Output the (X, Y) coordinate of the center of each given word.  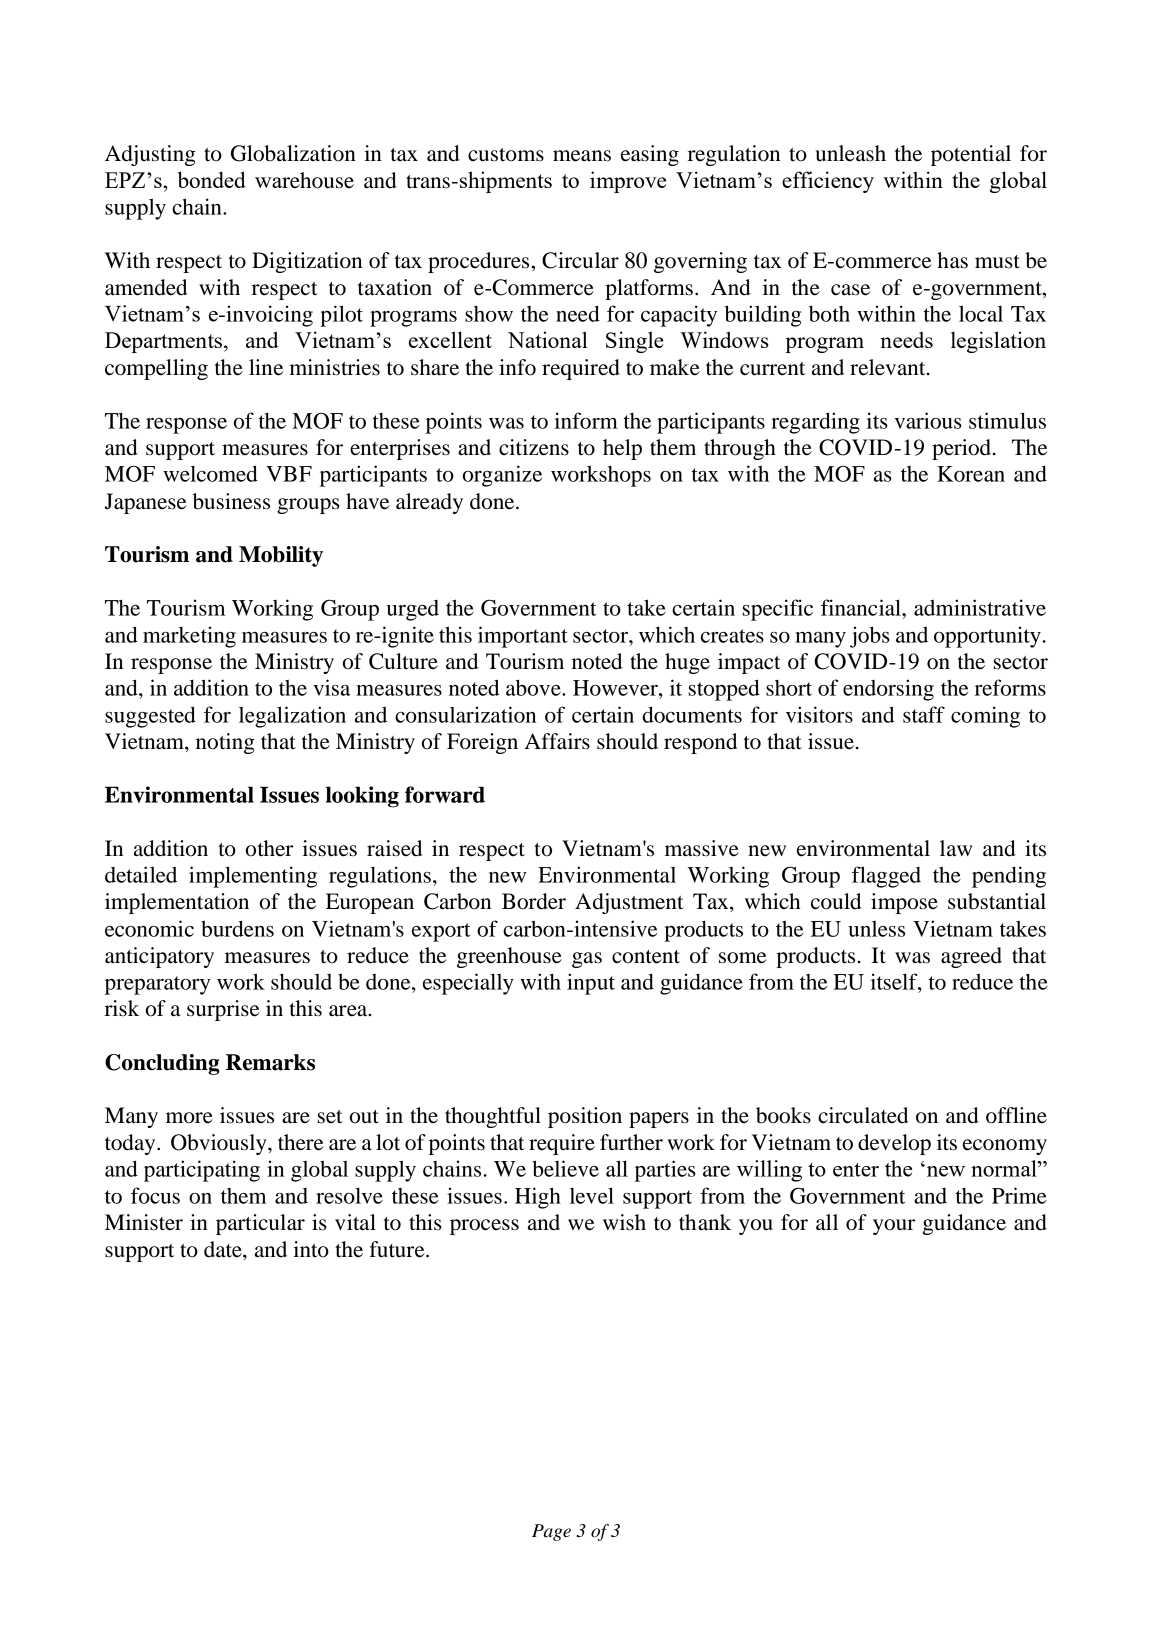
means (582, 156)
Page (551, 1532)
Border (534, 901)
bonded (212, 179)
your (894, 1227)
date (224, 1249)
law (956, 848)
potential (971, 155)
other (269, 848)
